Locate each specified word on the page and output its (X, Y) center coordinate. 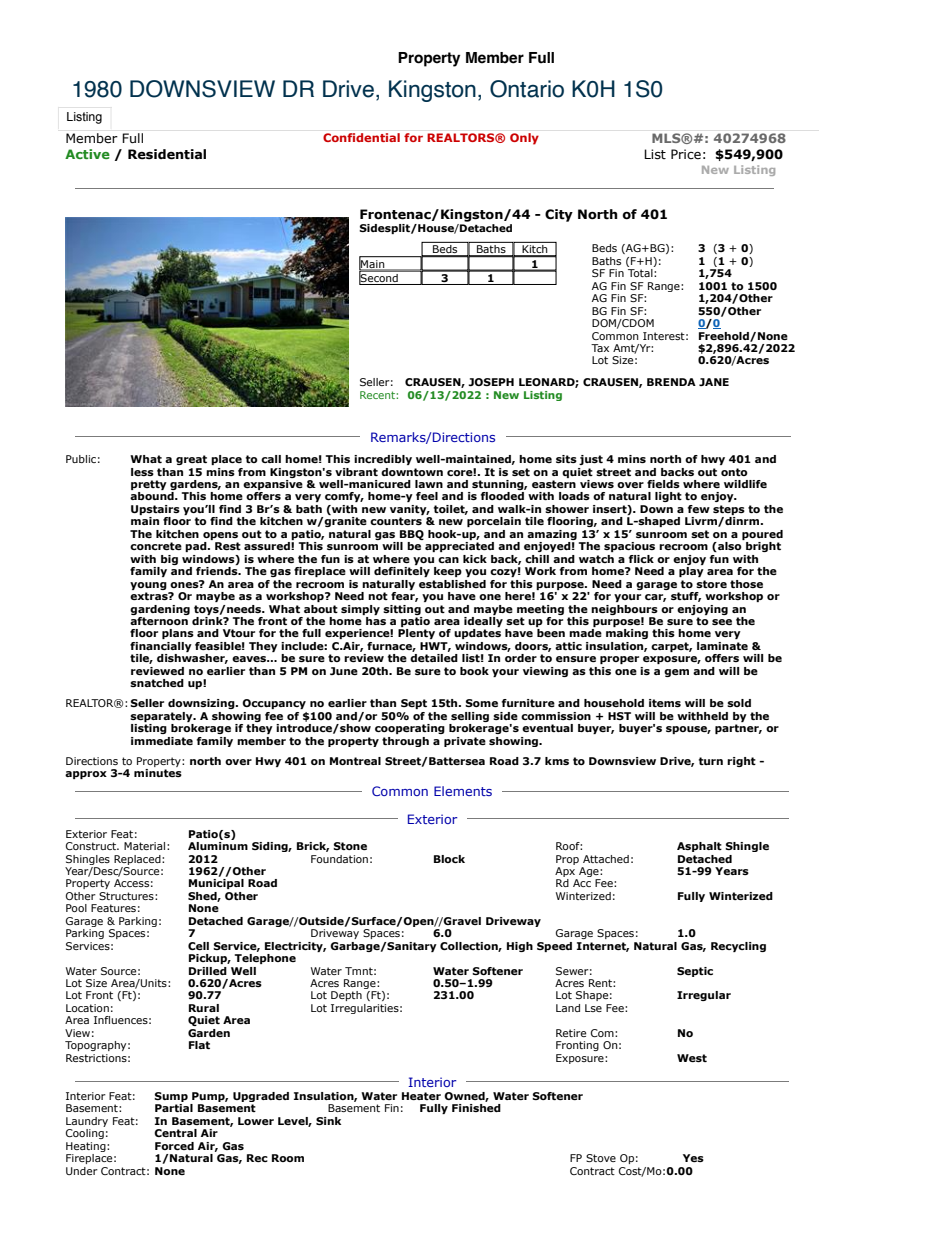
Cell (198, 946)
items (665, 703)
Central (175, 1133)
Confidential (361, 137)
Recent (378, 395)
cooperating (410, 729)
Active (87, 154)
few (699, 509)
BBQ (412, 535)
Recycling (738, 947)
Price (686, 154)
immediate (162, 741)
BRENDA (671, 382)
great (191, 460)
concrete (156, 546)
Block (449, 859)
